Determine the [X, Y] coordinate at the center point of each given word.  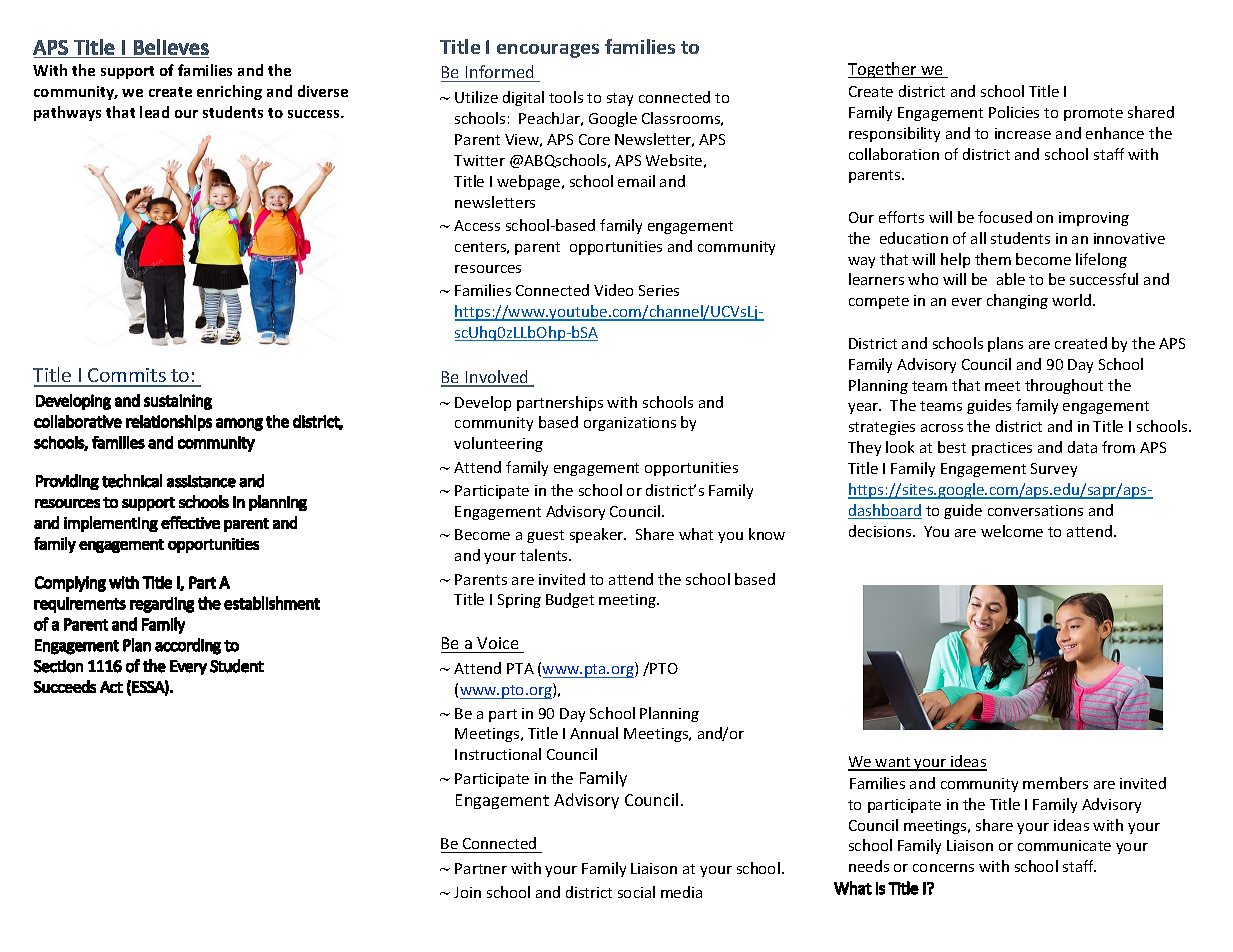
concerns [943, 868]
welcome [1012, 531]
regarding [162, 605]
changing [1017, 301]
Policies [1014, 112]
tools [566, 97]
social [636, 892]
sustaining [178, 402]
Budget [570, 600]
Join [467, 892]
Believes [171, 47]
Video [613, 290]
